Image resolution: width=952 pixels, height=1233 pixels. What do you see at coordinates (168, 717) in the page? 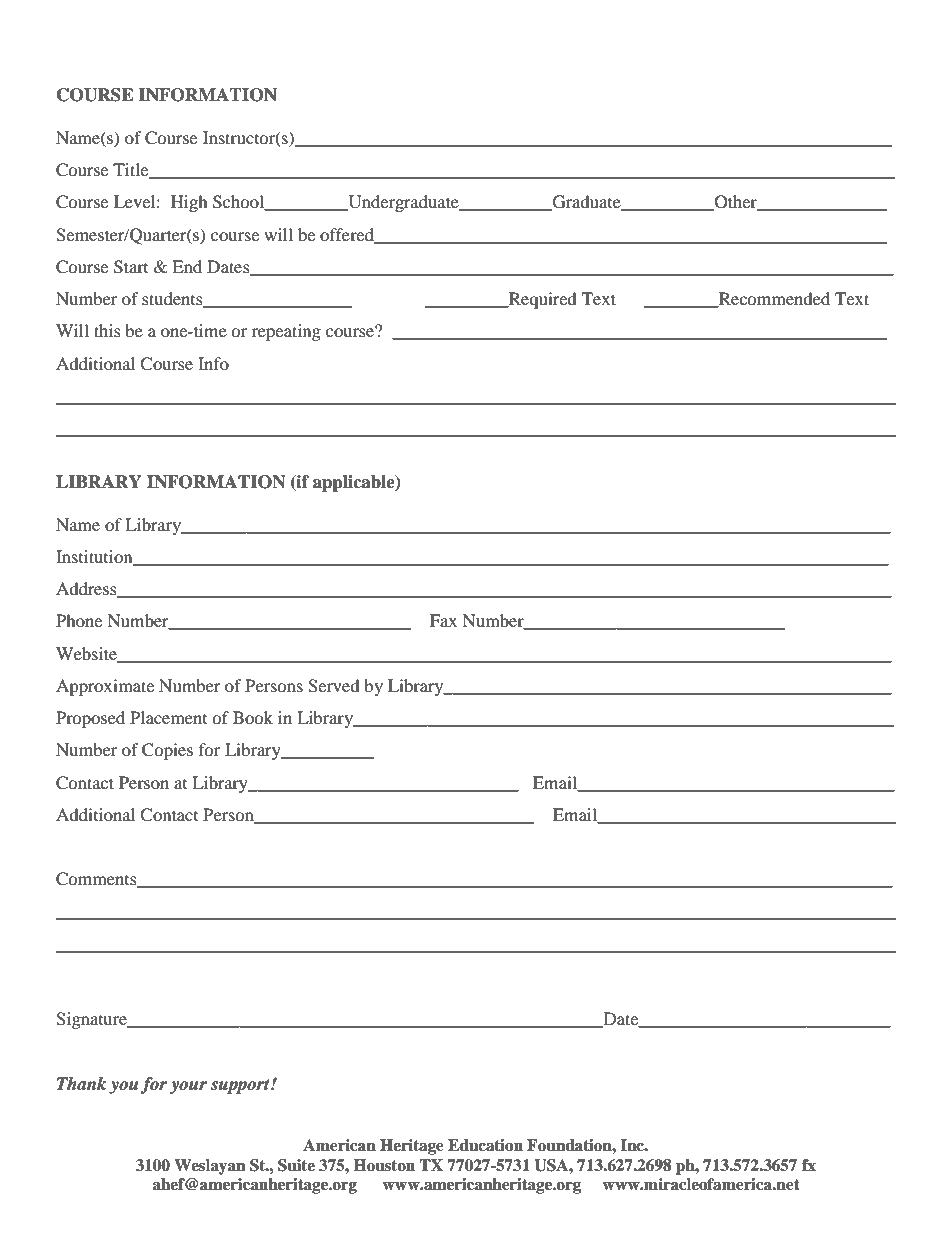
I see `Placement` at bounding box center [168, 717].
